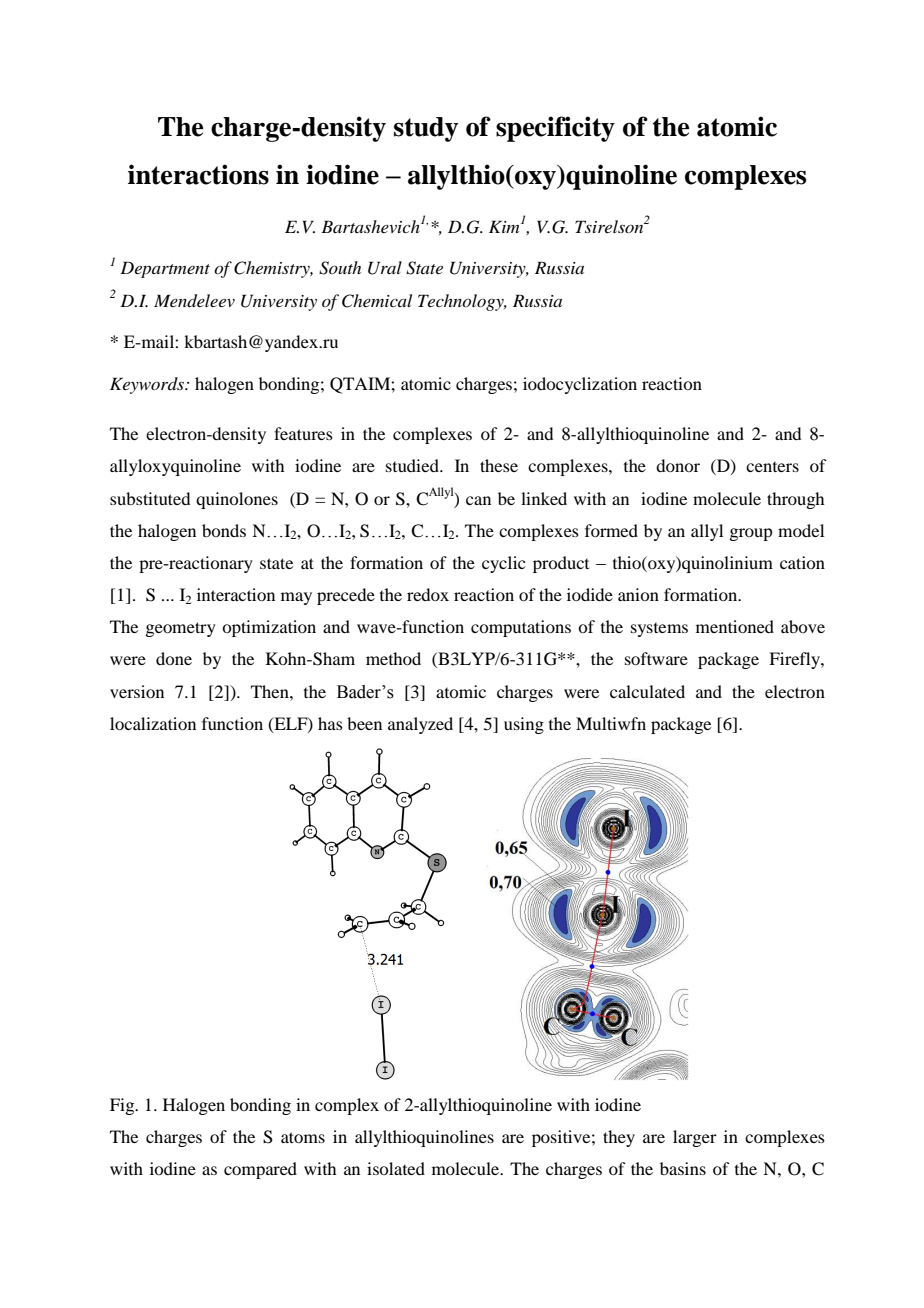  I want to click on Department, so click(165, 269).
